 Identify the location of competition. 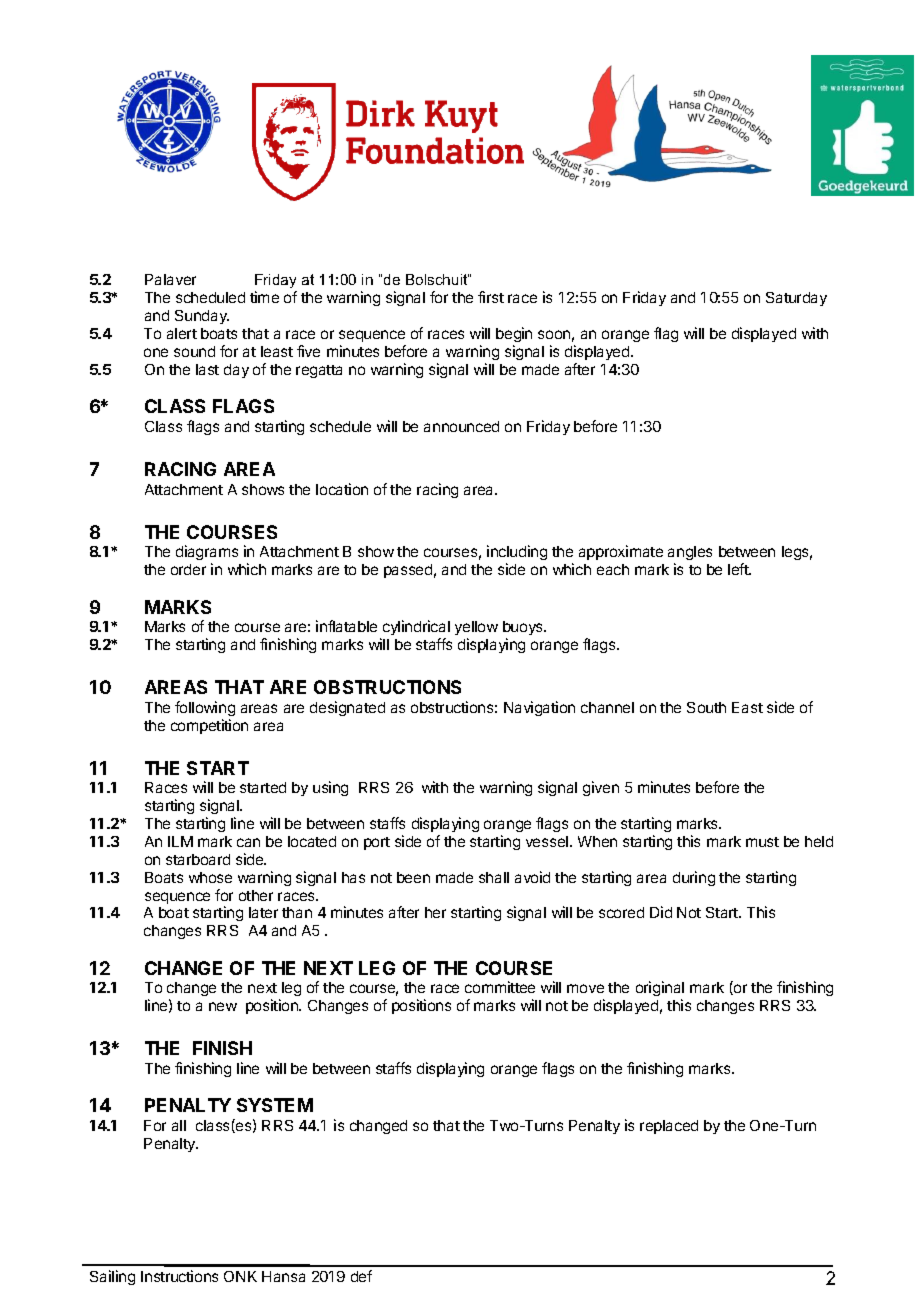
(209, 726).
